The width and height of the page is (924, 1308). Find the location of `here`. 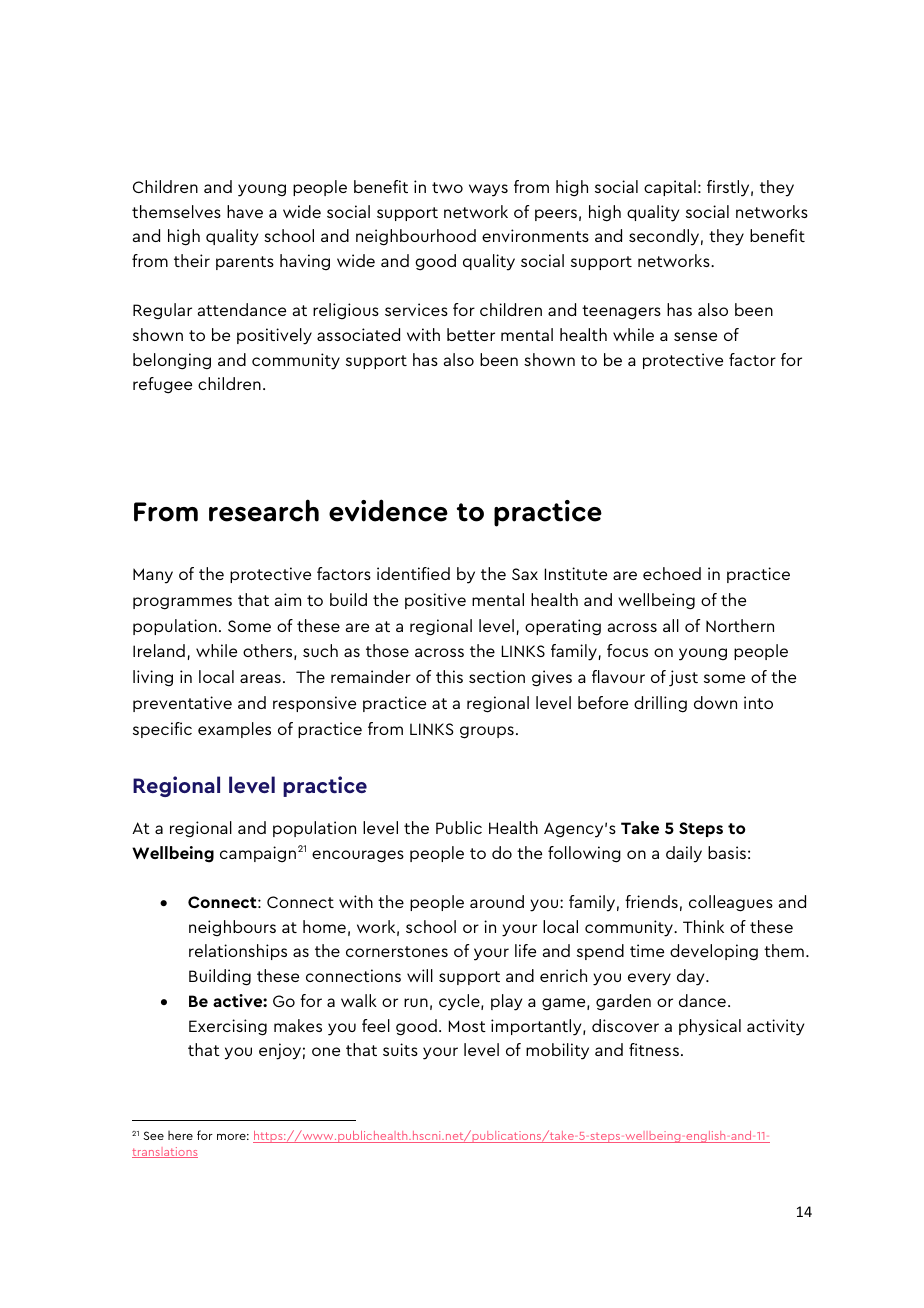

here is located at coordinates (180, 1135).
